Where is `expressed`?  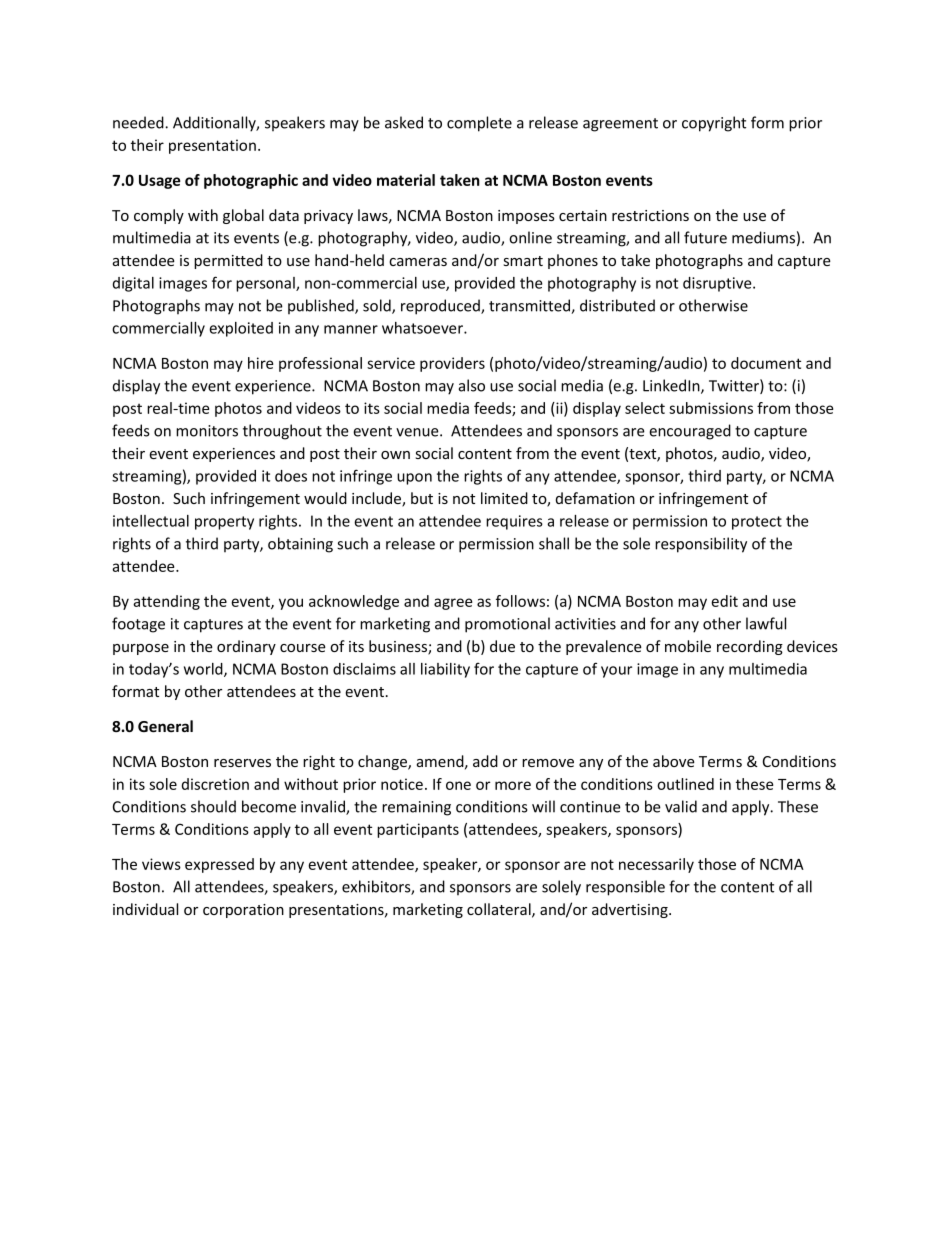 expressed is located at coordinates (219, 865).
